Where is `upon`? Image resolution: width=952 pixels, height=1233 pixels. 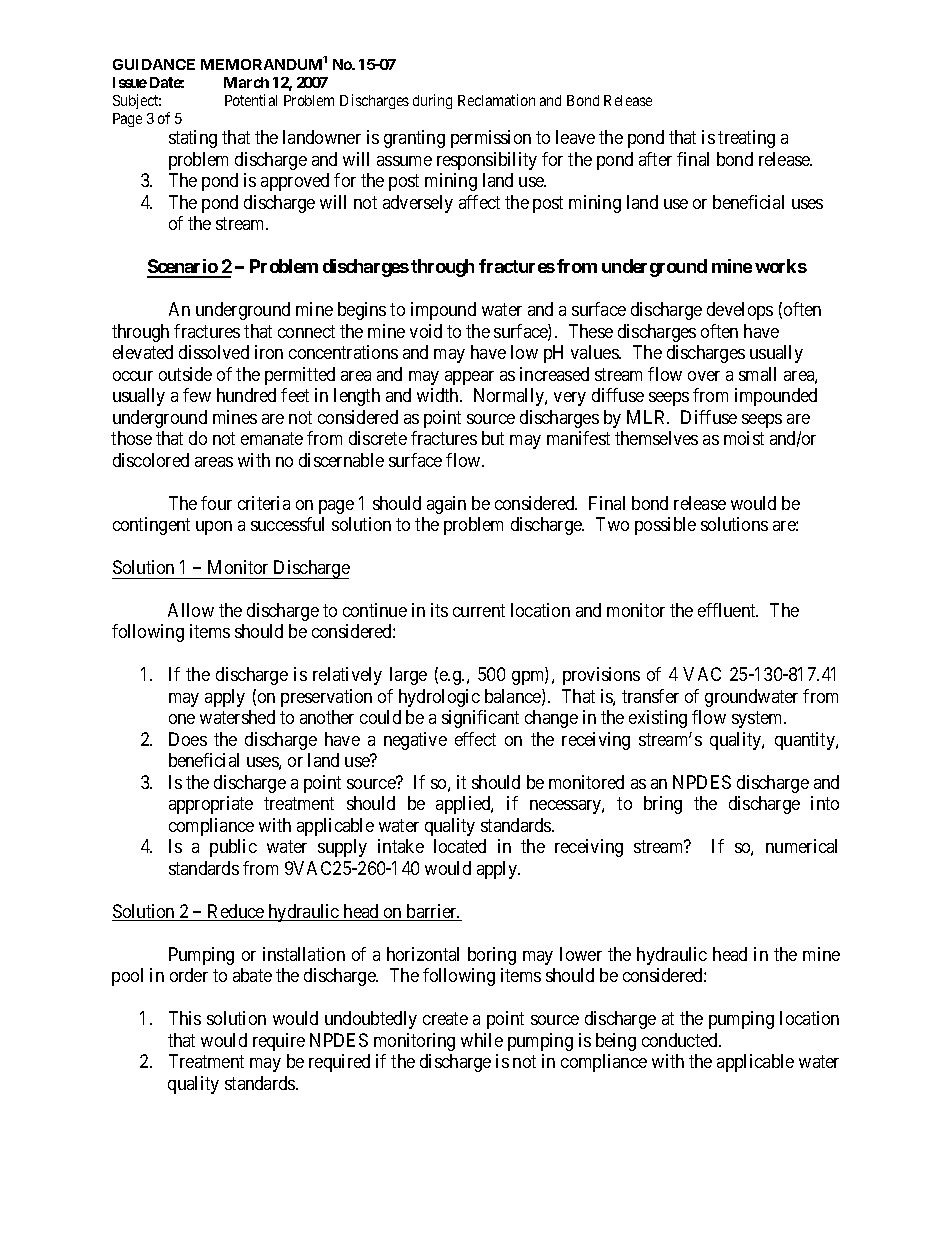 upon is located at coordinates (214, 528).
